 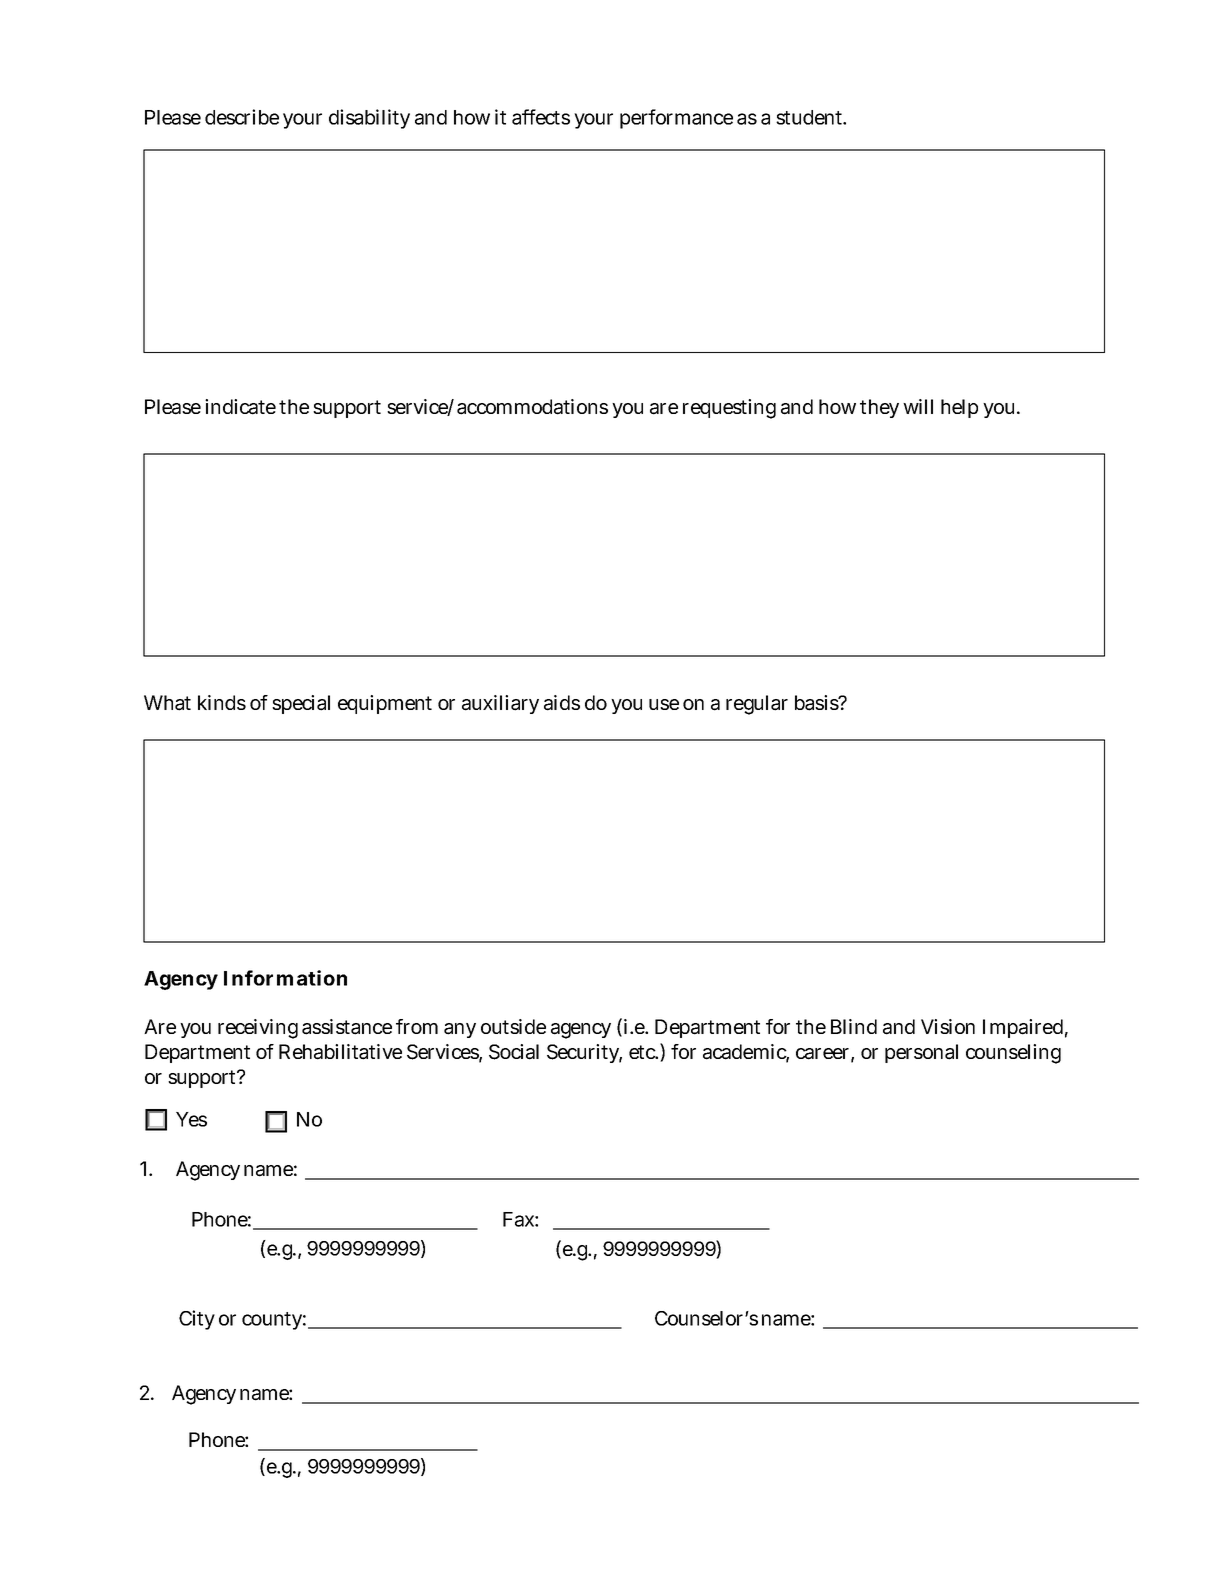 I want to click on aids, so click(x=562, y=703).
